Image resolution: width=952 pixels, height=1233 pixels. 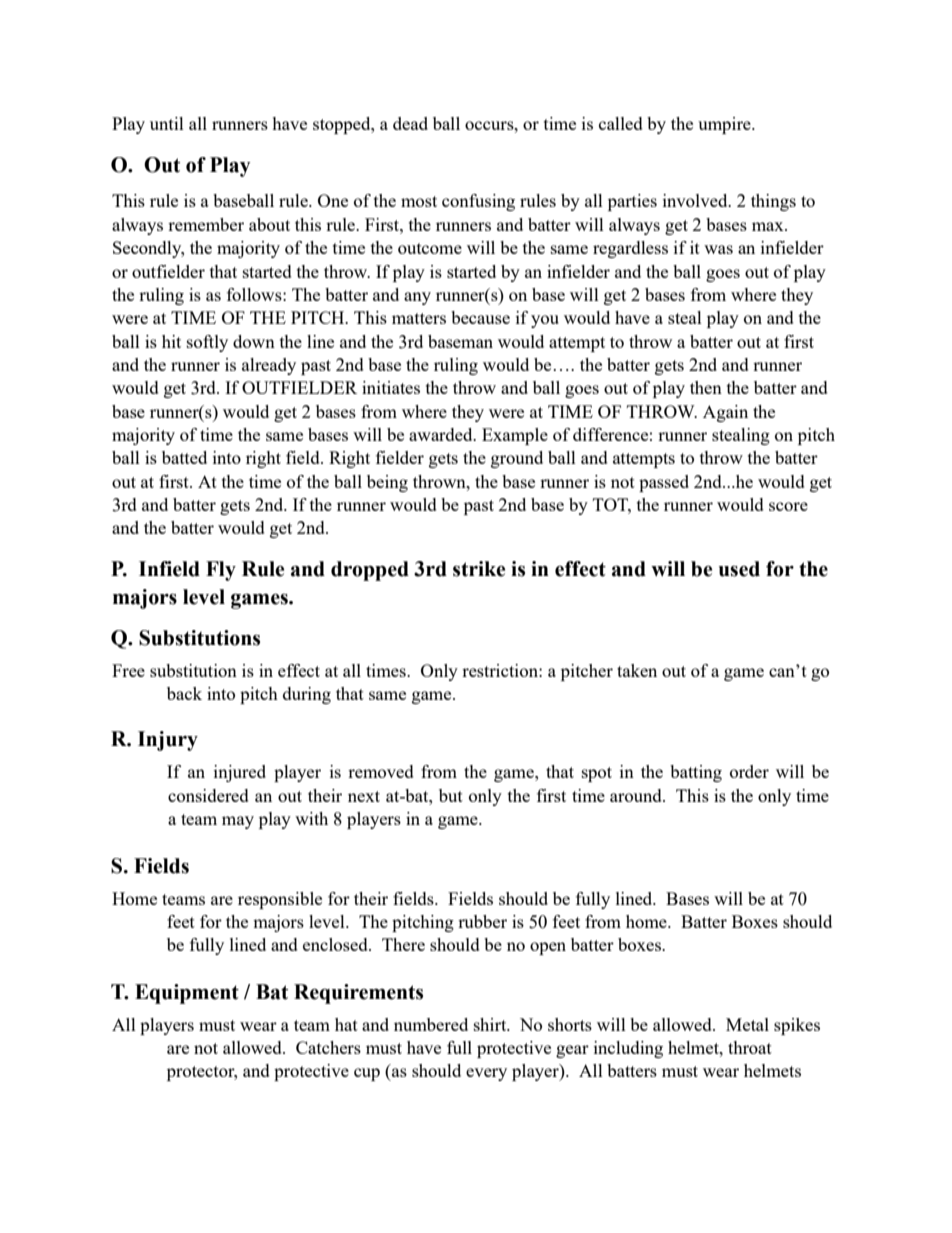 I want to click on dead, so click(x=410, y=123).
